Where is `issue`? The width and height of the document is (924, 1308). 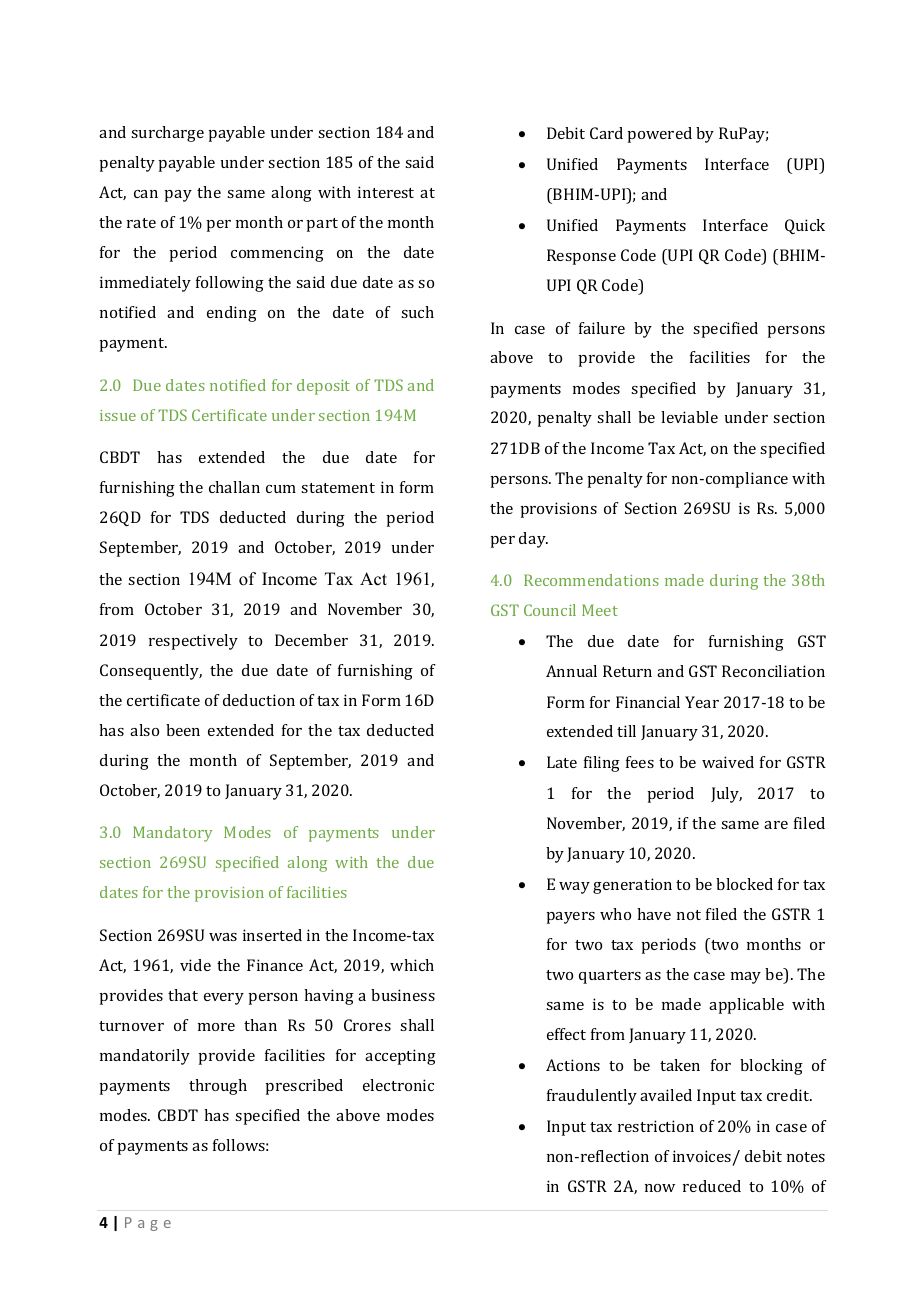
issue is located at coordinates (118, 415).
